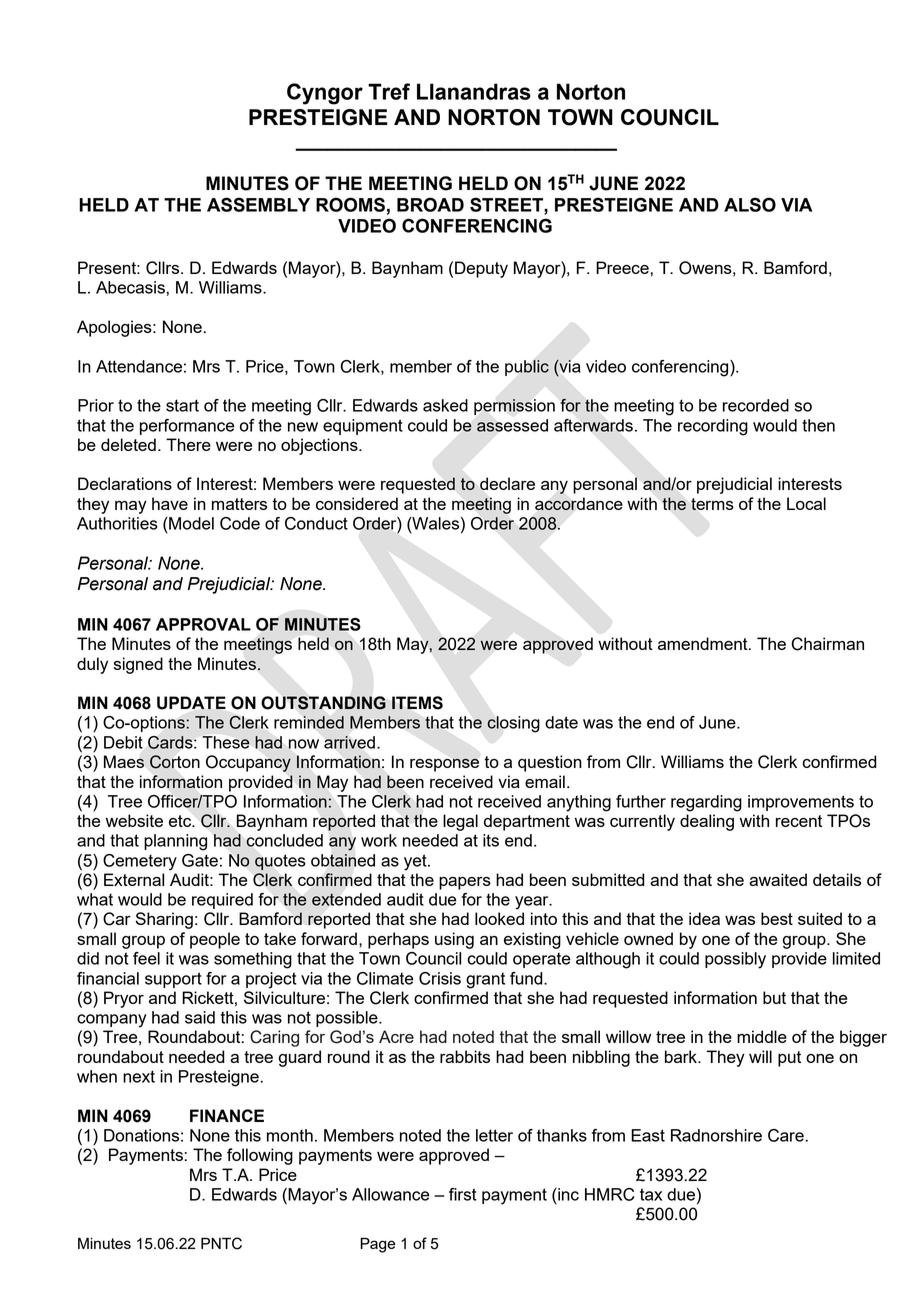  Describe the element at coordinates (260, 1156) in the document. I see `following` at that location.
